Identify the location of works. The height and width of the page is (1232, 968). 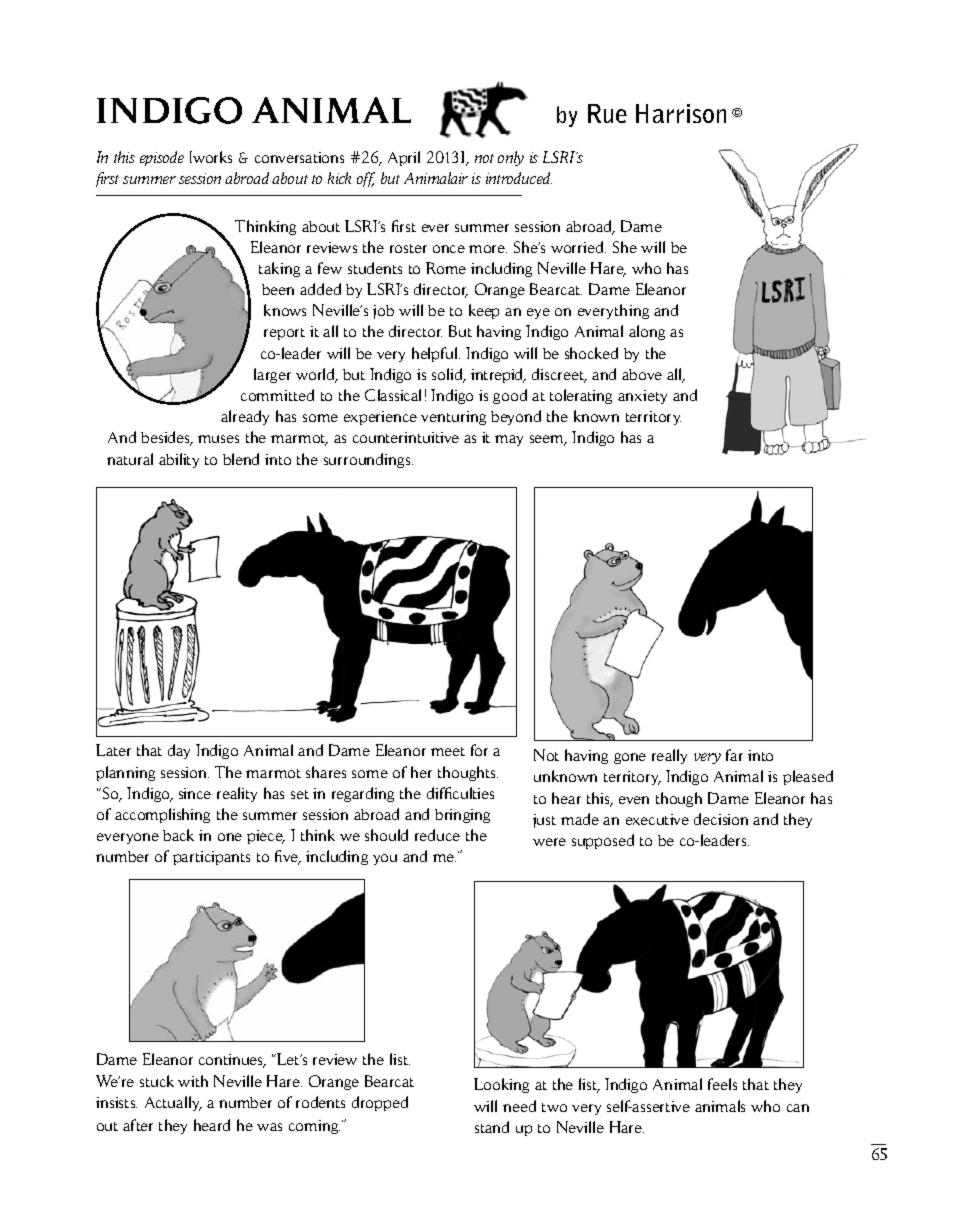
(211, 157).
